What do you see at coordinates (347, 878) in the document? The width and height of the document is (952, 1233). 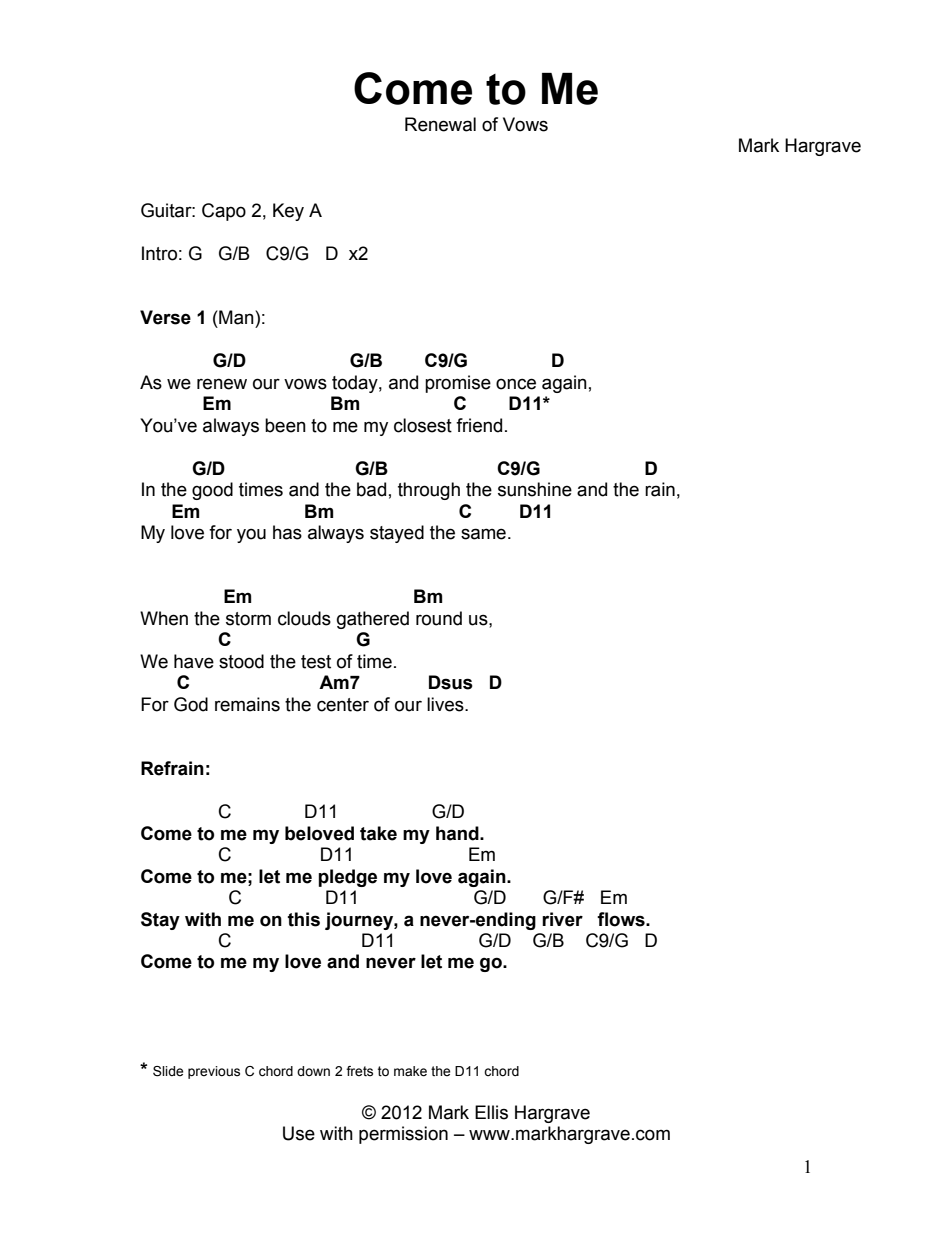 I see `pledge` at bounding box center [347, 878].
